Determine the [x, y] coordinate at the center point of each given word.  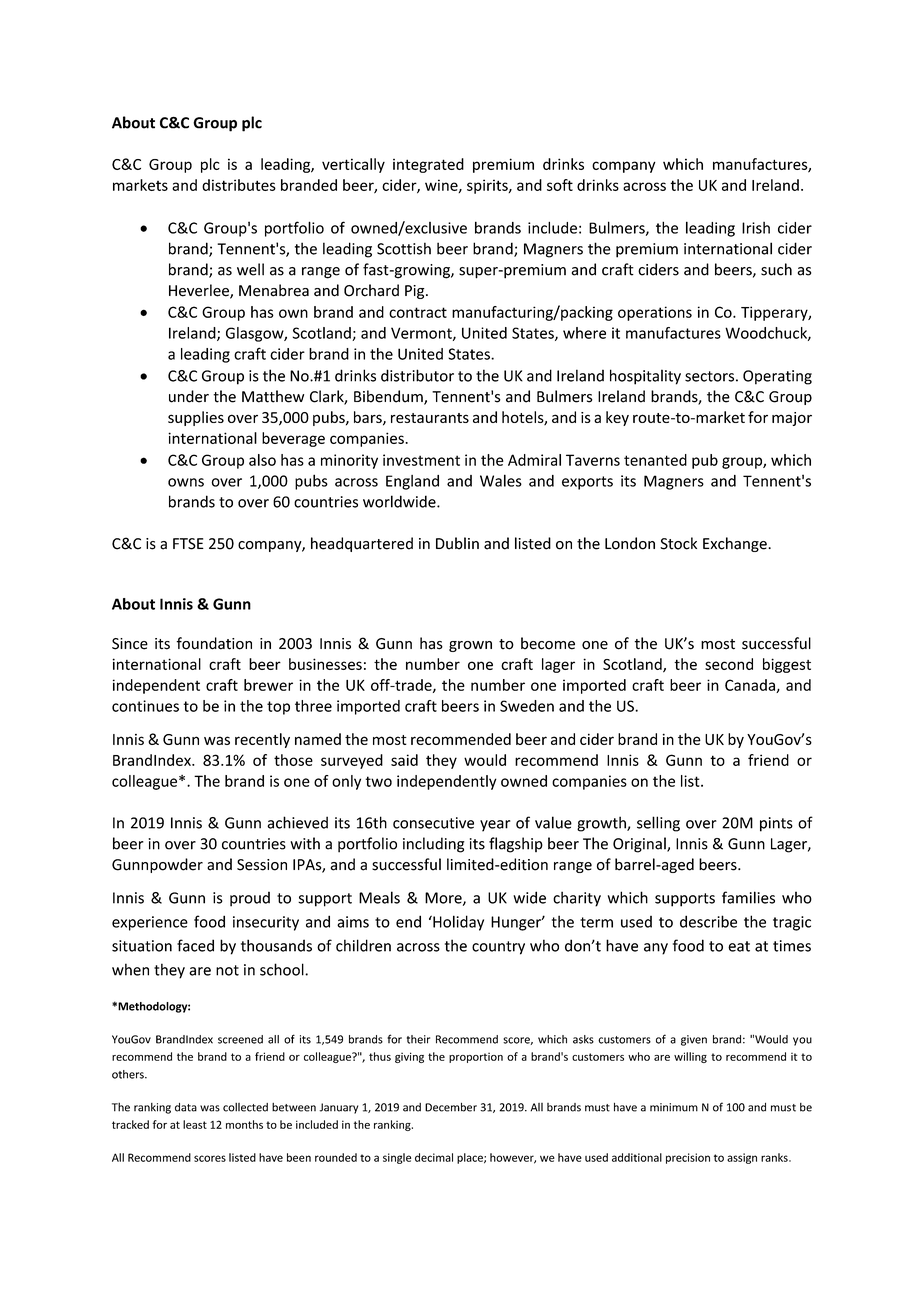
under [189, 396]
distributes [239, 185]
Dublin [457, 543]
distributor [417, 375]
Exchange [736, 544]
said [404, 760]
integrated [428, 165]
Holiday [457, 923]
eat [739, 946]
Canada [751, 686]
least [195, 1124]
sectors [709, 376]
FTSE [188, 544]
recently [262, 740]
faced [195, 945]
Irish [756, 228]
